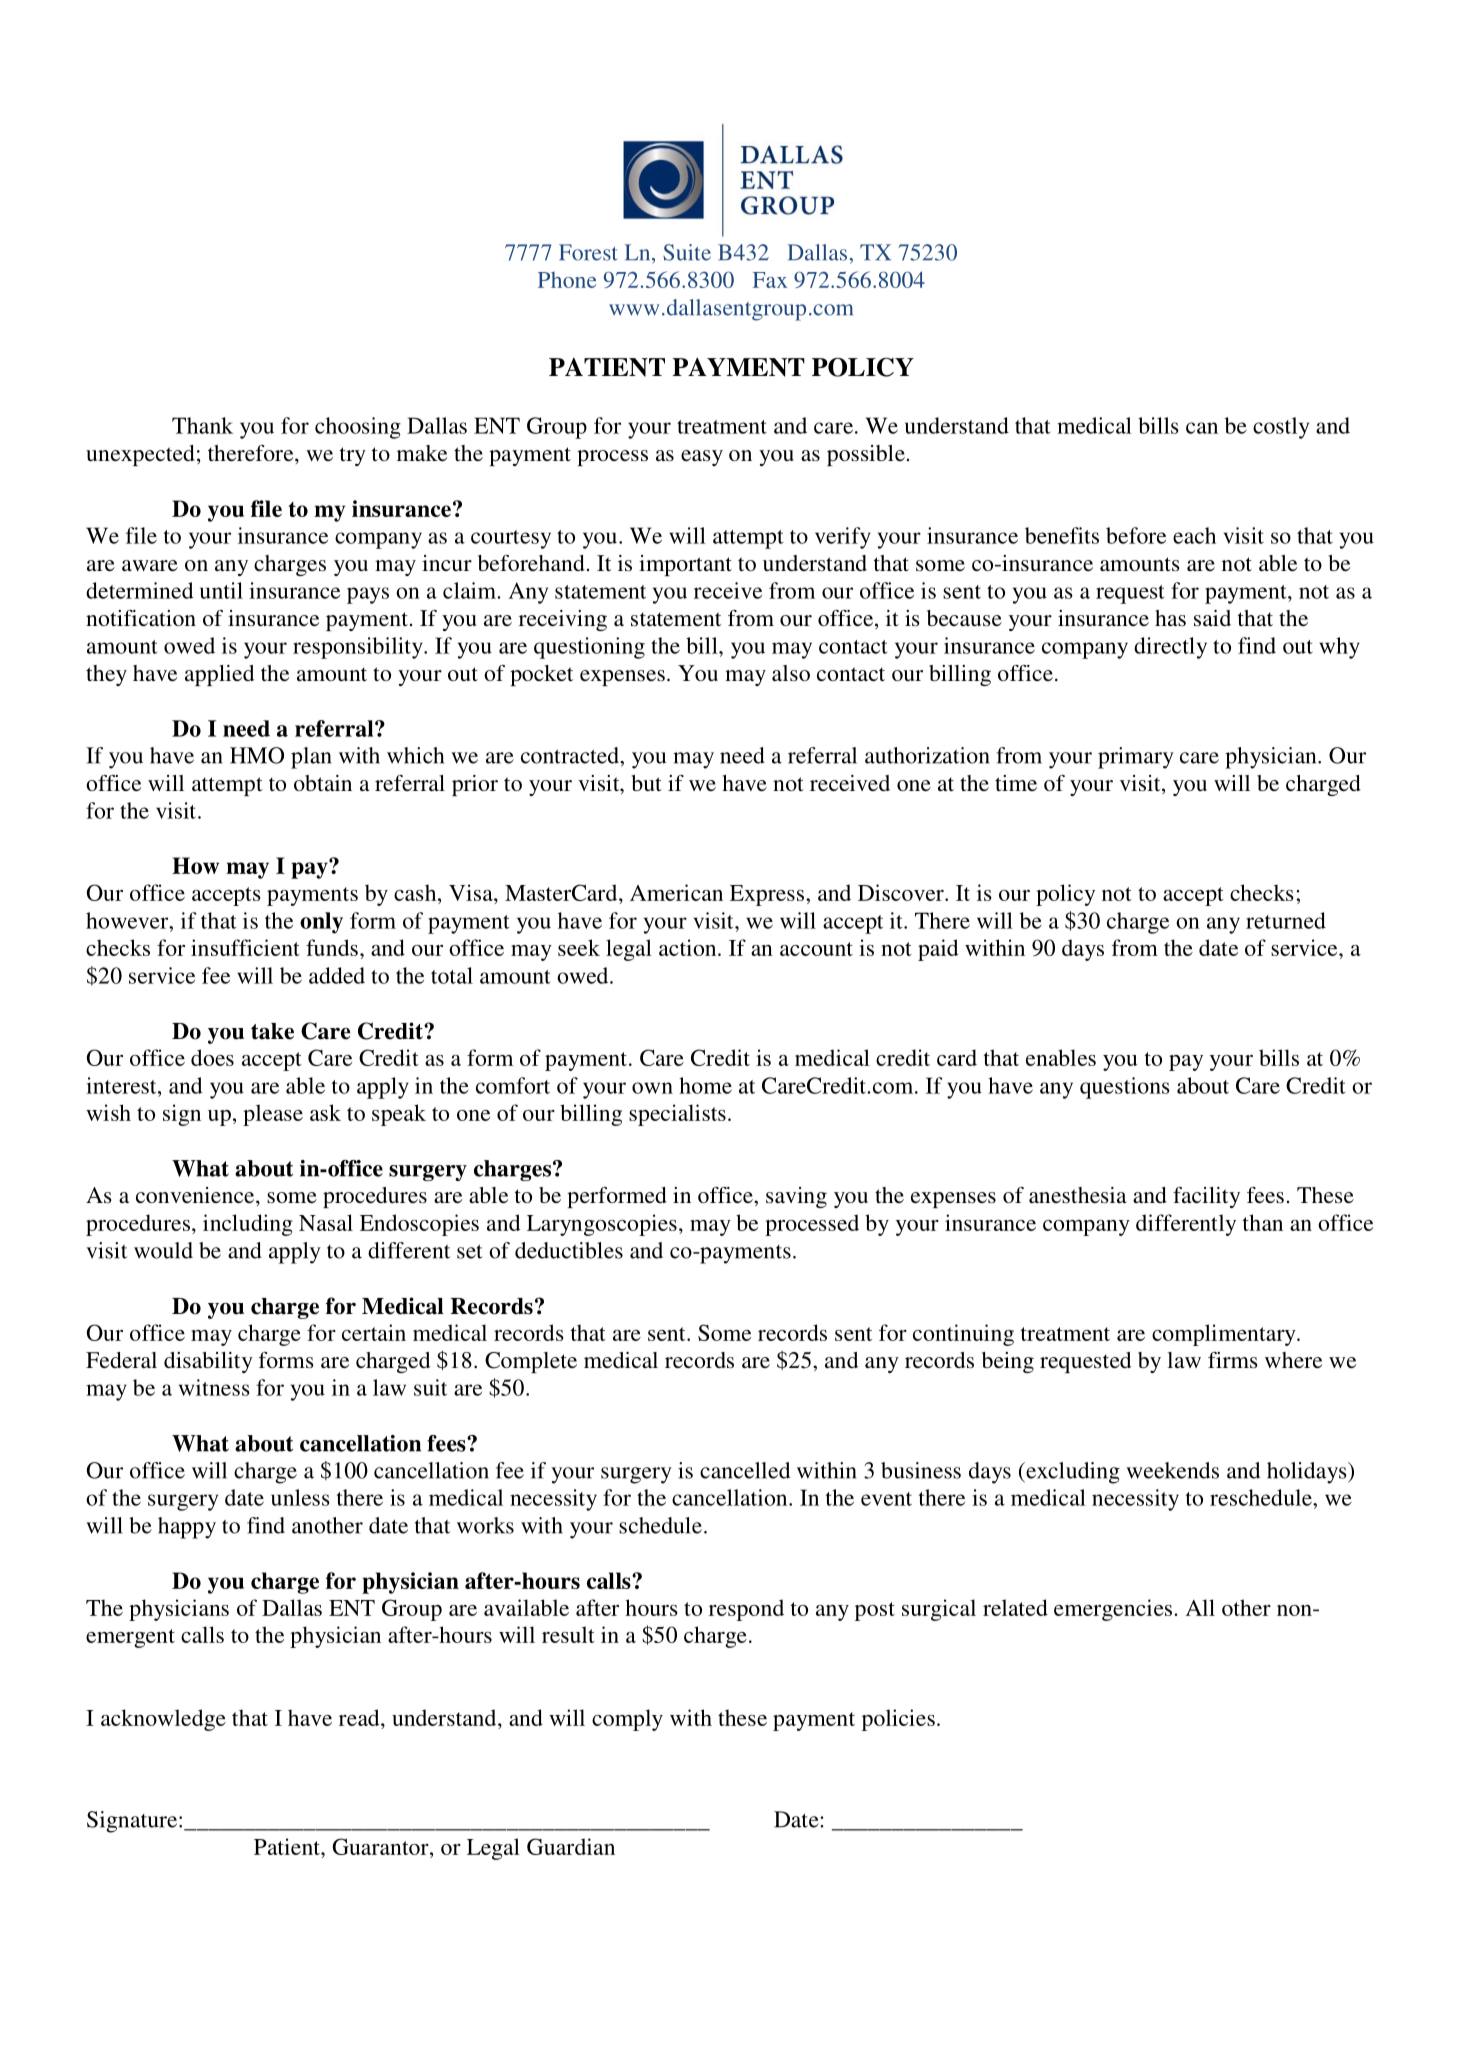  I want to click on important, so click(685, 565).
